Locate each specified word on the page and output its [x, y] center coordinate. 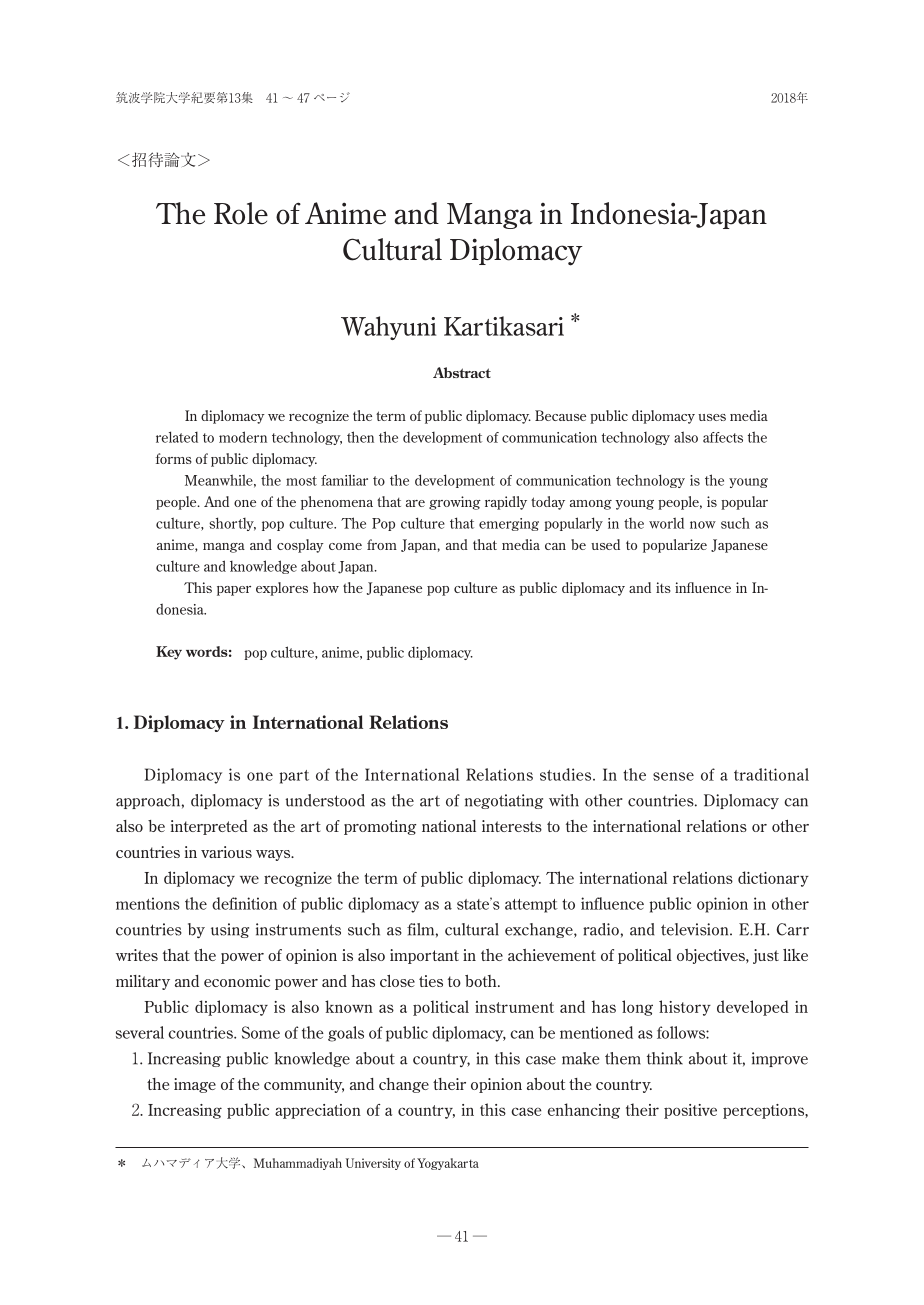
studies [567, 774]
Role [241, 213]
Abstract [462, 372]
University [373, 1164]
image [195, 1085]
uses [712, 417]
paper [234, 591]
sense [673, 776]
